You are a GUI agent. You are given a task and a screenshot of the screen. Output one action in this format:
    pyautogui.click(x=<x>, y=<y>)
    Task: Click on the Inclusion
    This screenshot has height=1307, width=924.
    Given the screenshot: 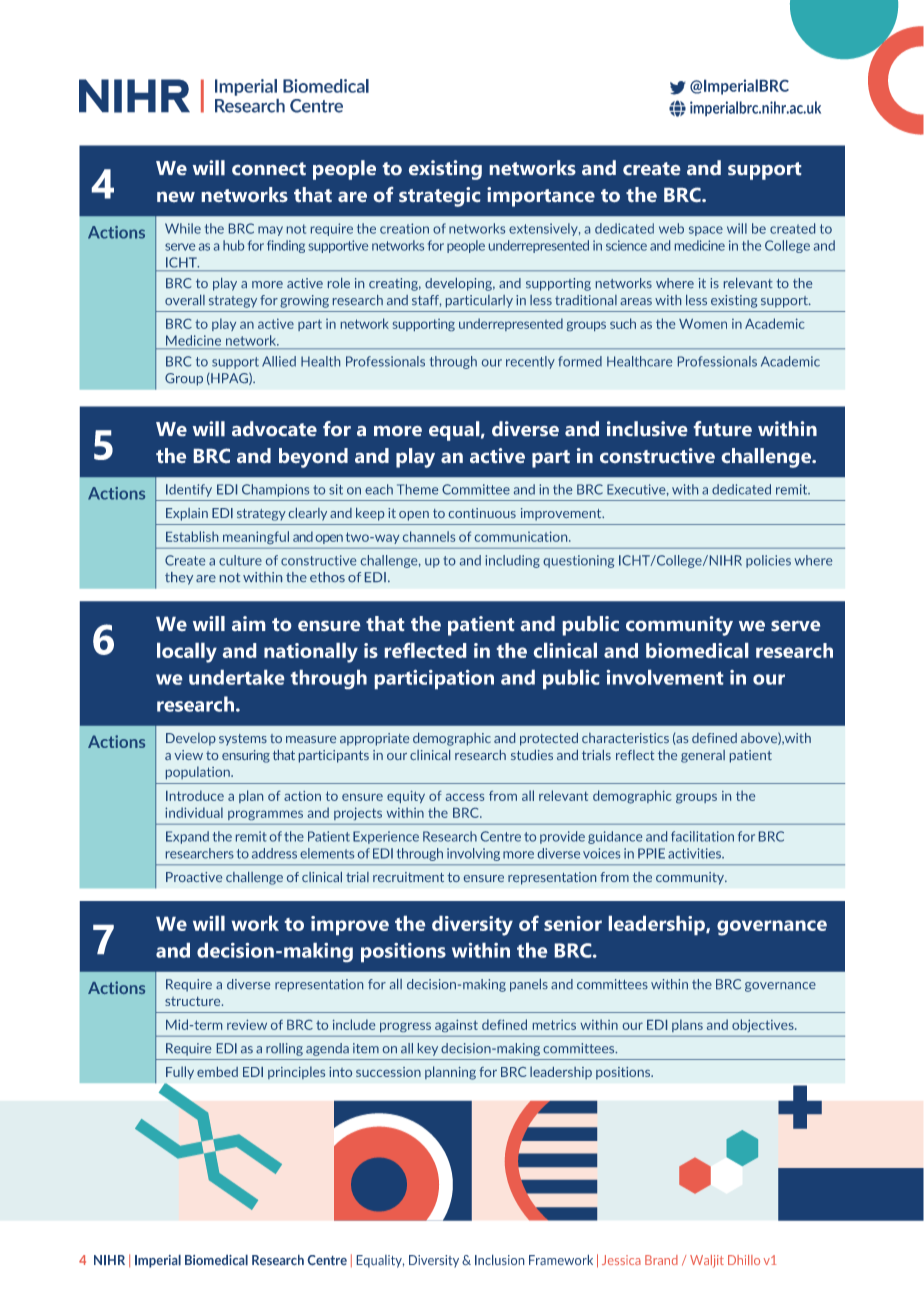 What is the action you would take?
    pyautogui.click(x=499, y=1260)
